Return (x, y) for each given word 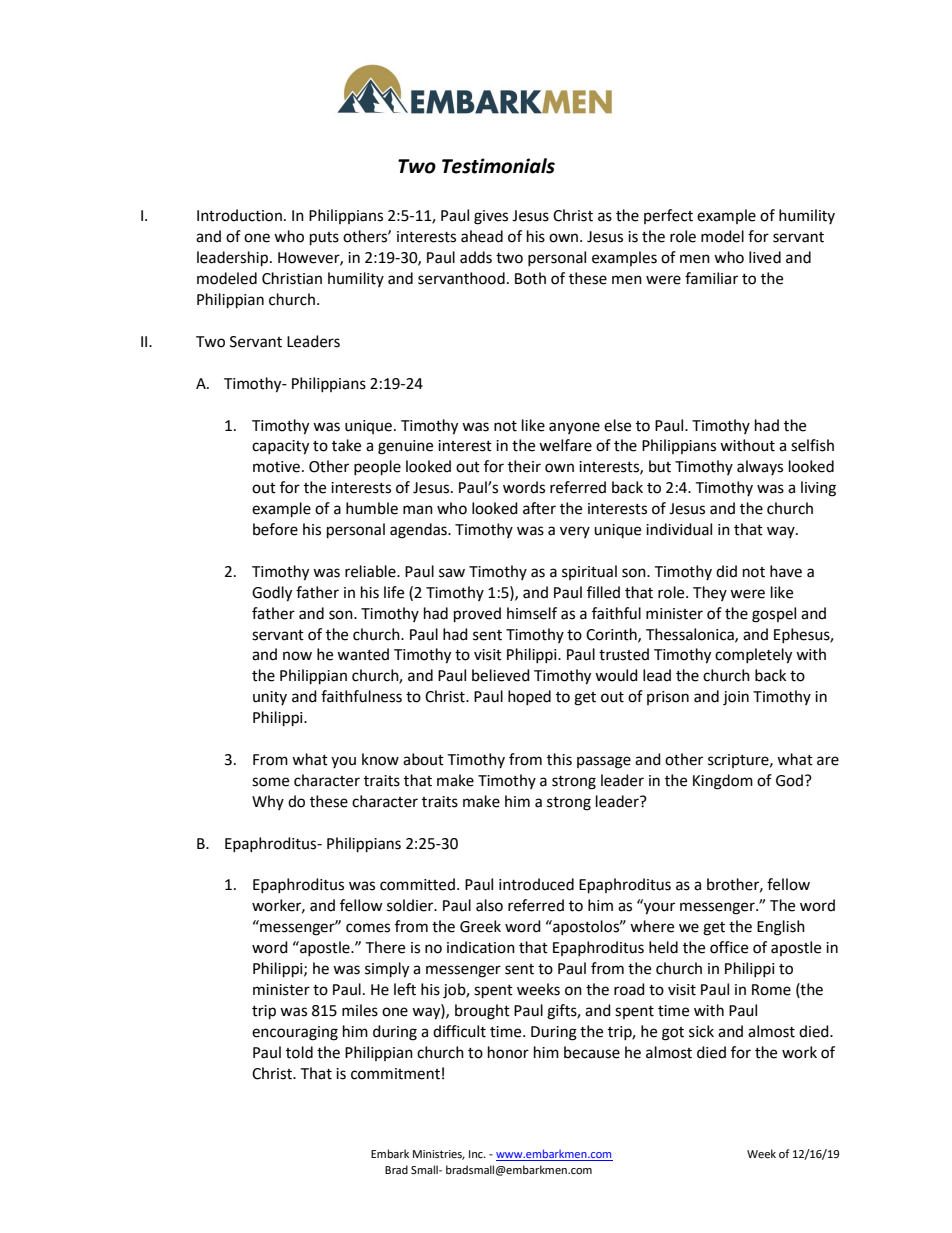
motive (276, 467)
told (299, 1052)
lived (765, 257)
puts (324, 239)
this (559, 759)
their (524, 466)
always (760, 467)
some (270, 782)
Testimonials (498, 166)
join (736, 698)
